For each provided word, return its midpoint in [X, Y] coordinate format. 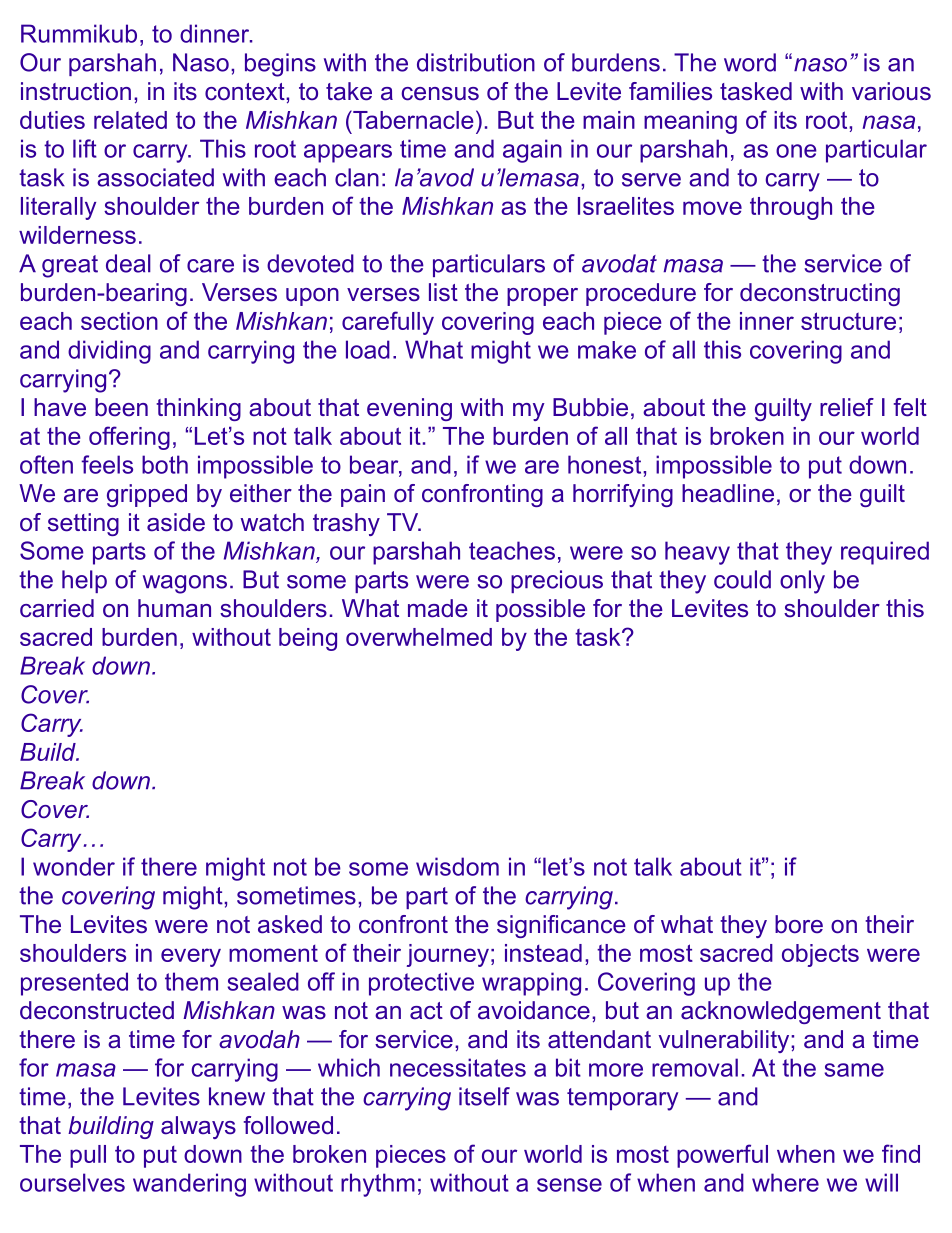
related [130, 120]
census [440, 94]
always [198, 1127]
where [785, 1182]
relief [847, 407]
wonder [74, 866]
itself [484, 1096]
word [750, 62]
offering [129, 438]
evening [409, 409]
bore [799, 924]
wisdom [457, 866]
